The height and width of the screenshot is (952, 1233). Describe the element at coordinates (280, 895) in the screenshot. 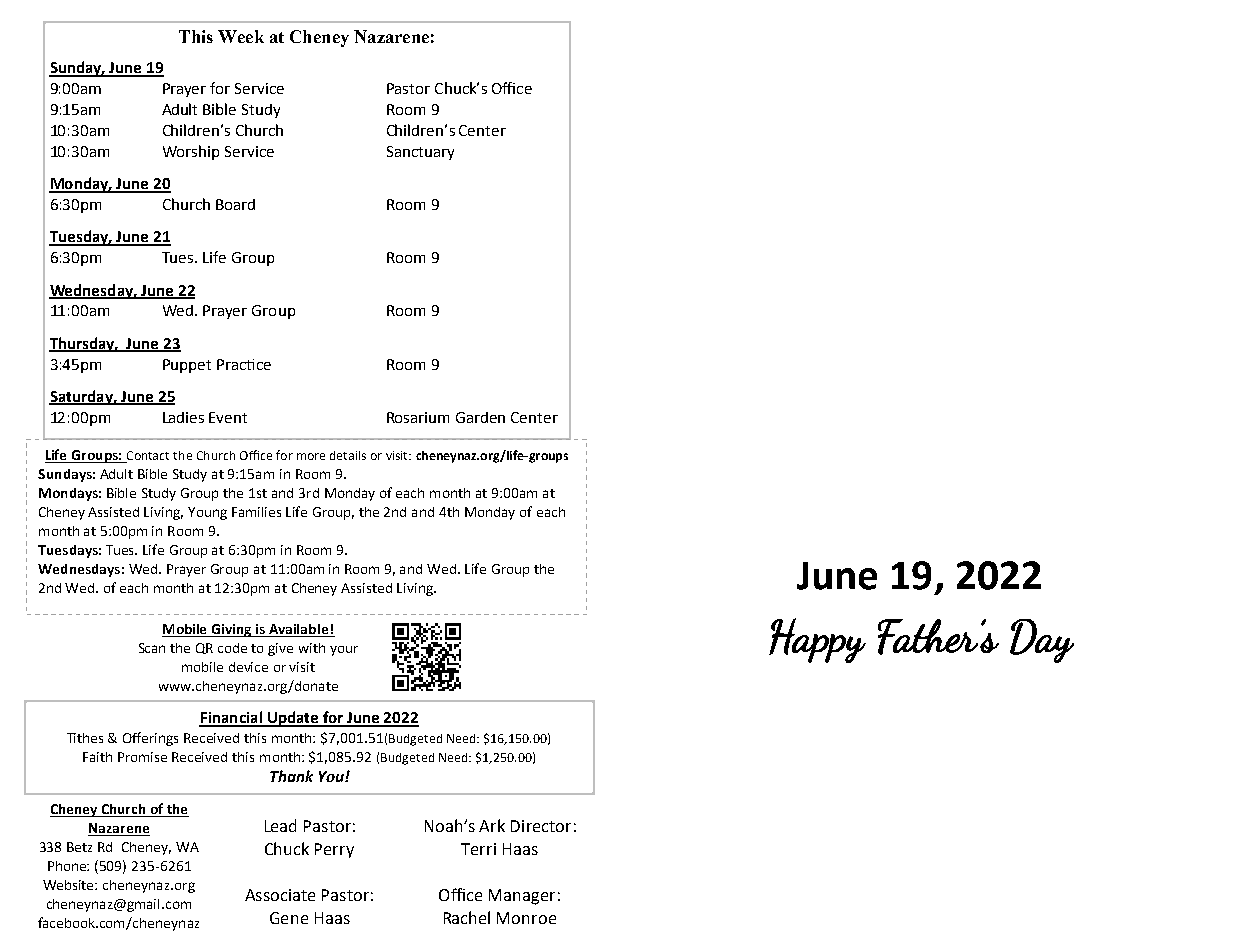

I see `Associate` at that location.
